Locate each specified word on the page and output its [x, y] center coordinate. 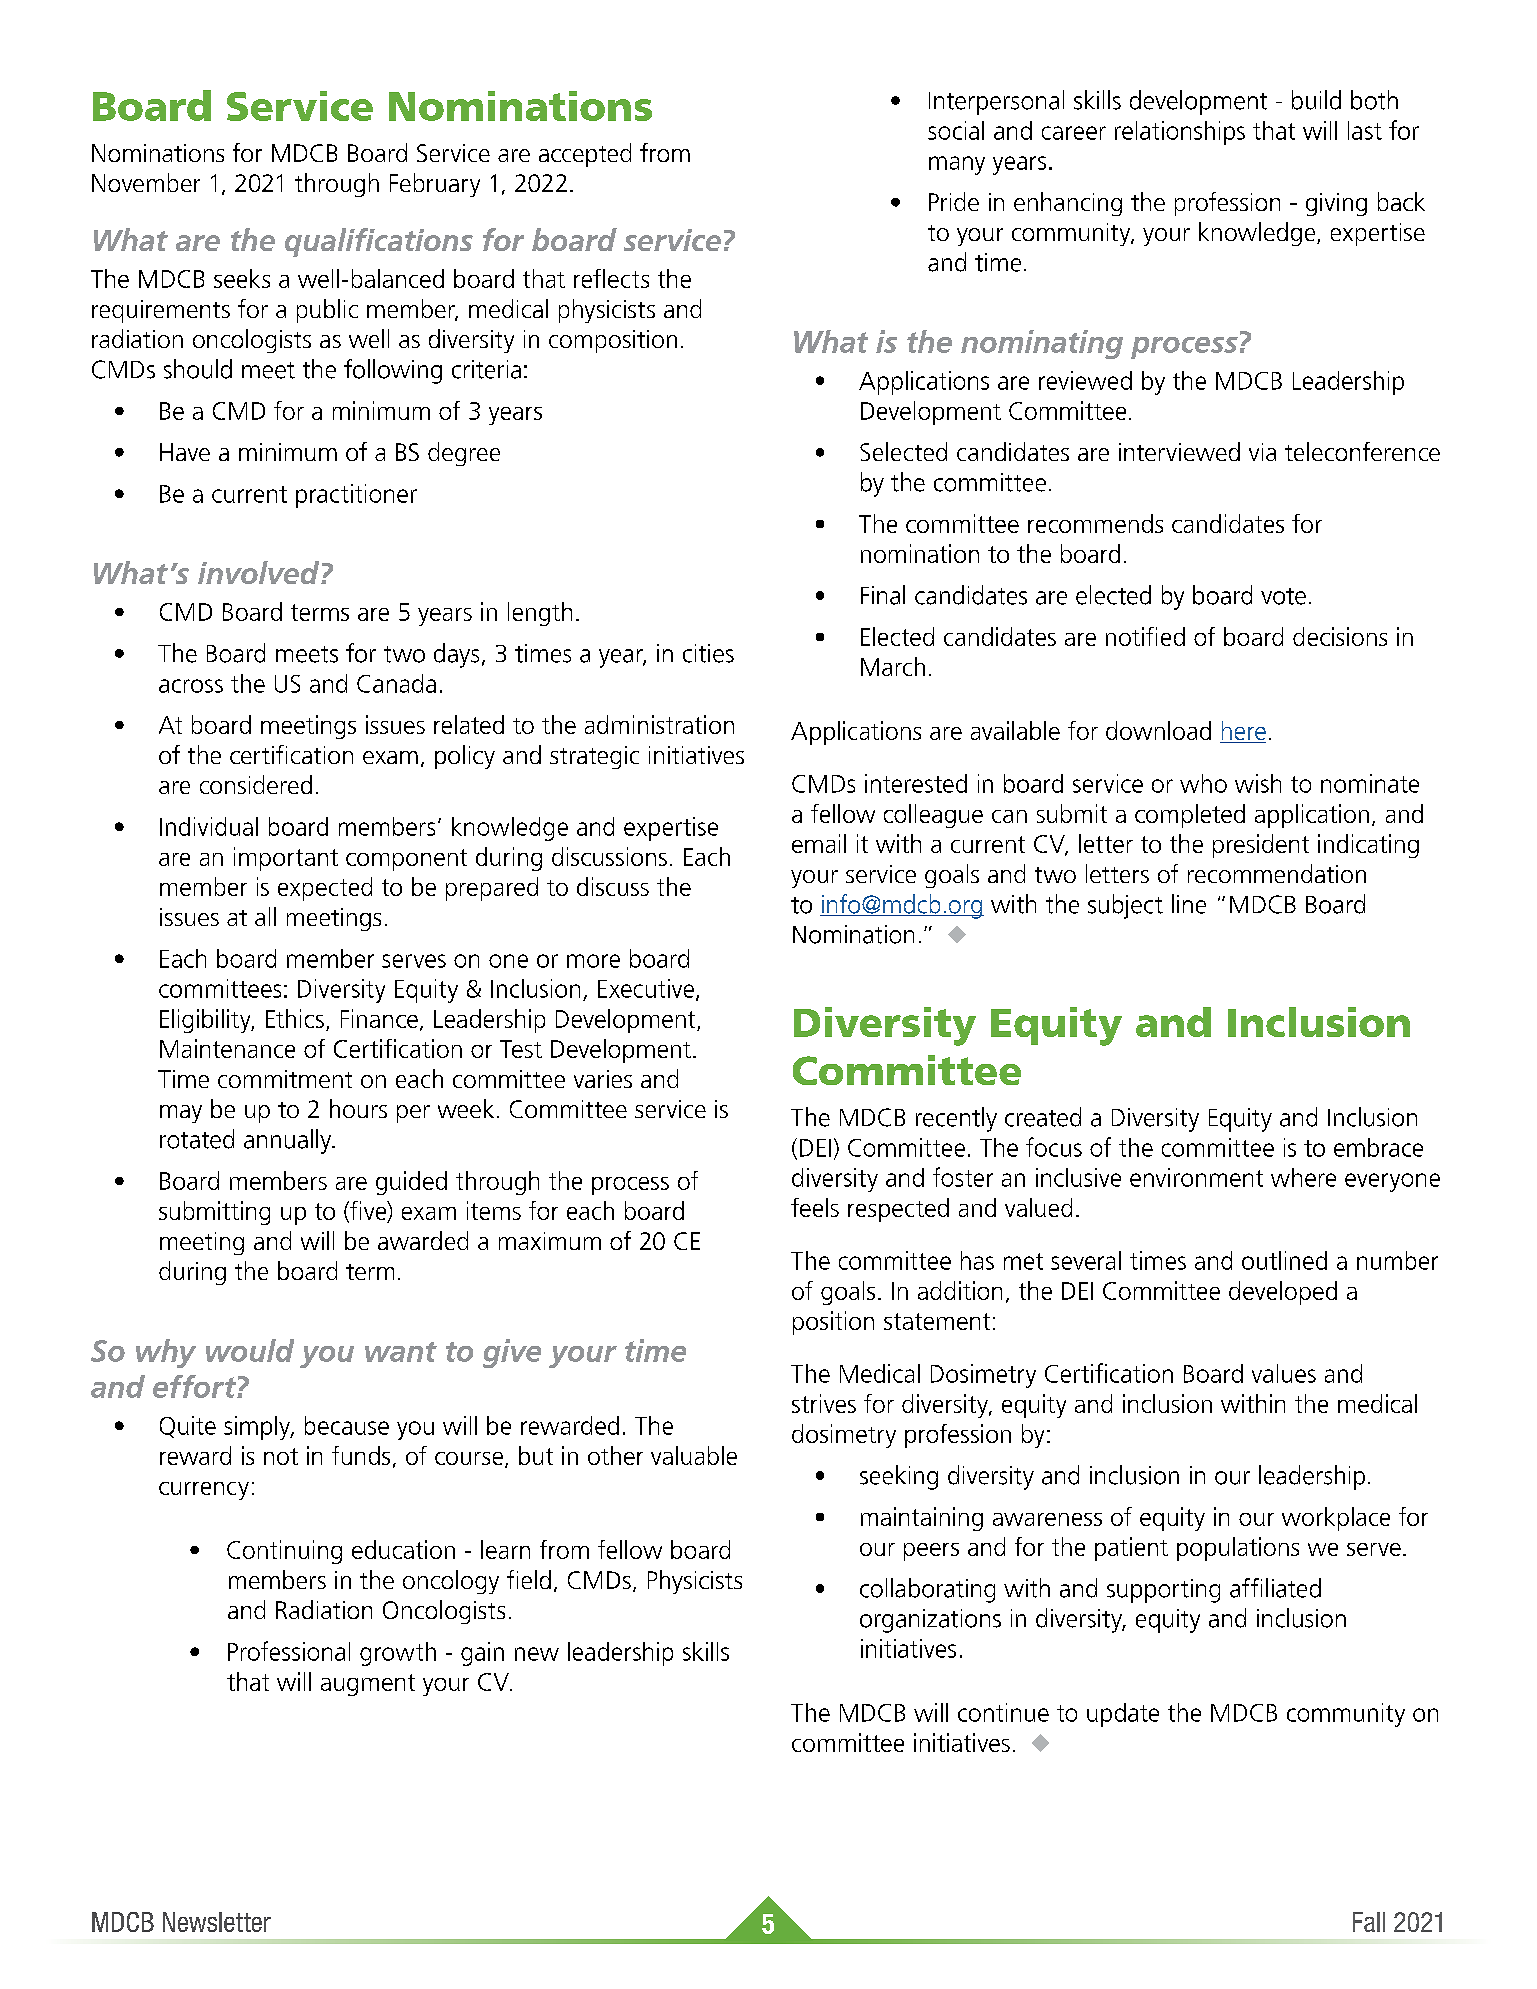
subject [1125, 906]
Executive [647, 989]
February [435, 185]
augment [368, 1685]
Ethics [295, 1018]
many [957, 165]
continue [1003, 1712]
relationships [1180, 133]
